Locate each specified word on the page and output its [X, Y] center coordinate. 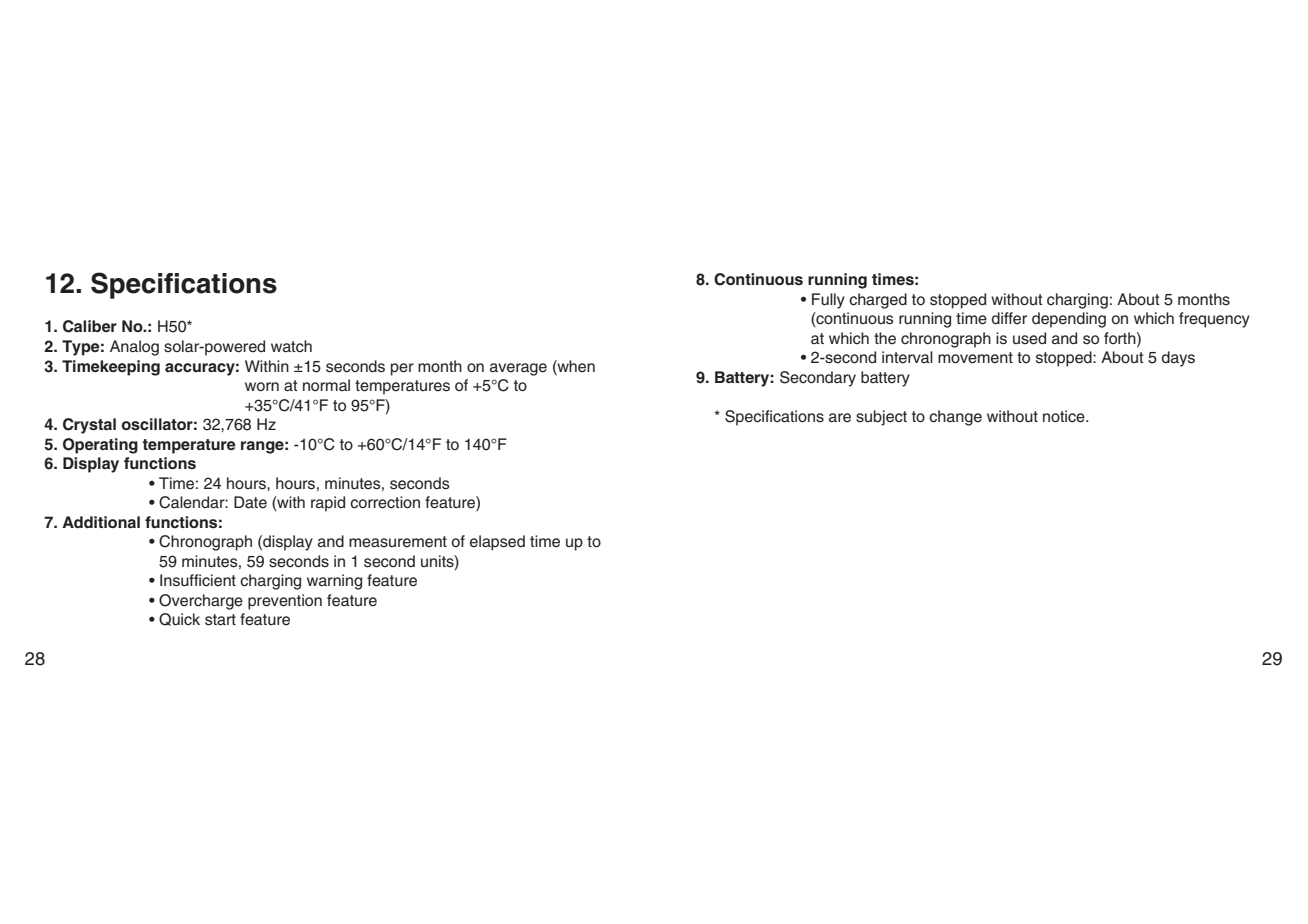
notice [1065, 416]
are [840, 418]
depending [1069, 320]
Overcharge [201, 602]
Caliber [90, 326]
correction [385, 502]
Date [250, 502]
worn [262, 386]
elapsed [497, 543]
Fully [828, 301]
